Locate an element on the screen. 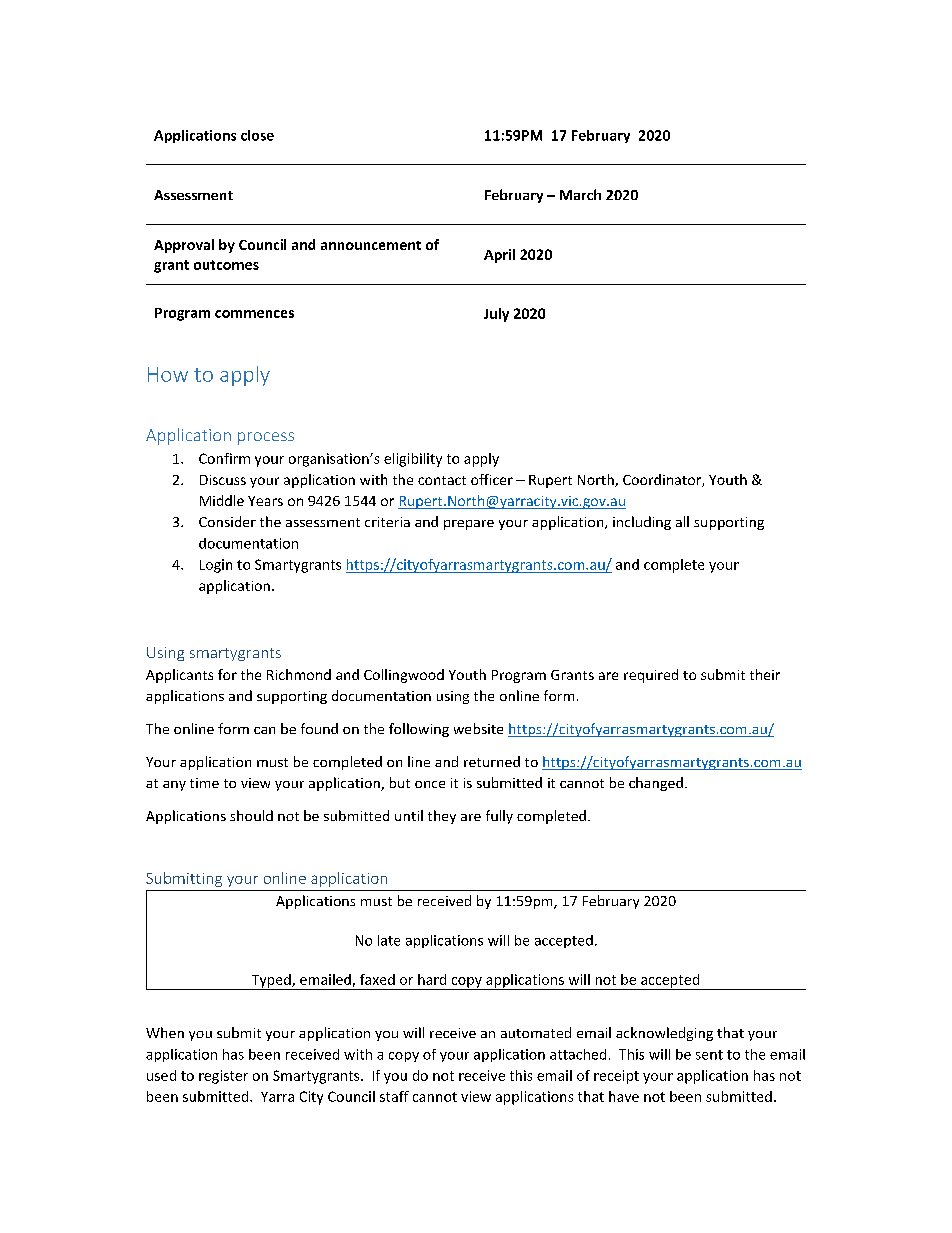  register is located at coordinates (223, 1077).
